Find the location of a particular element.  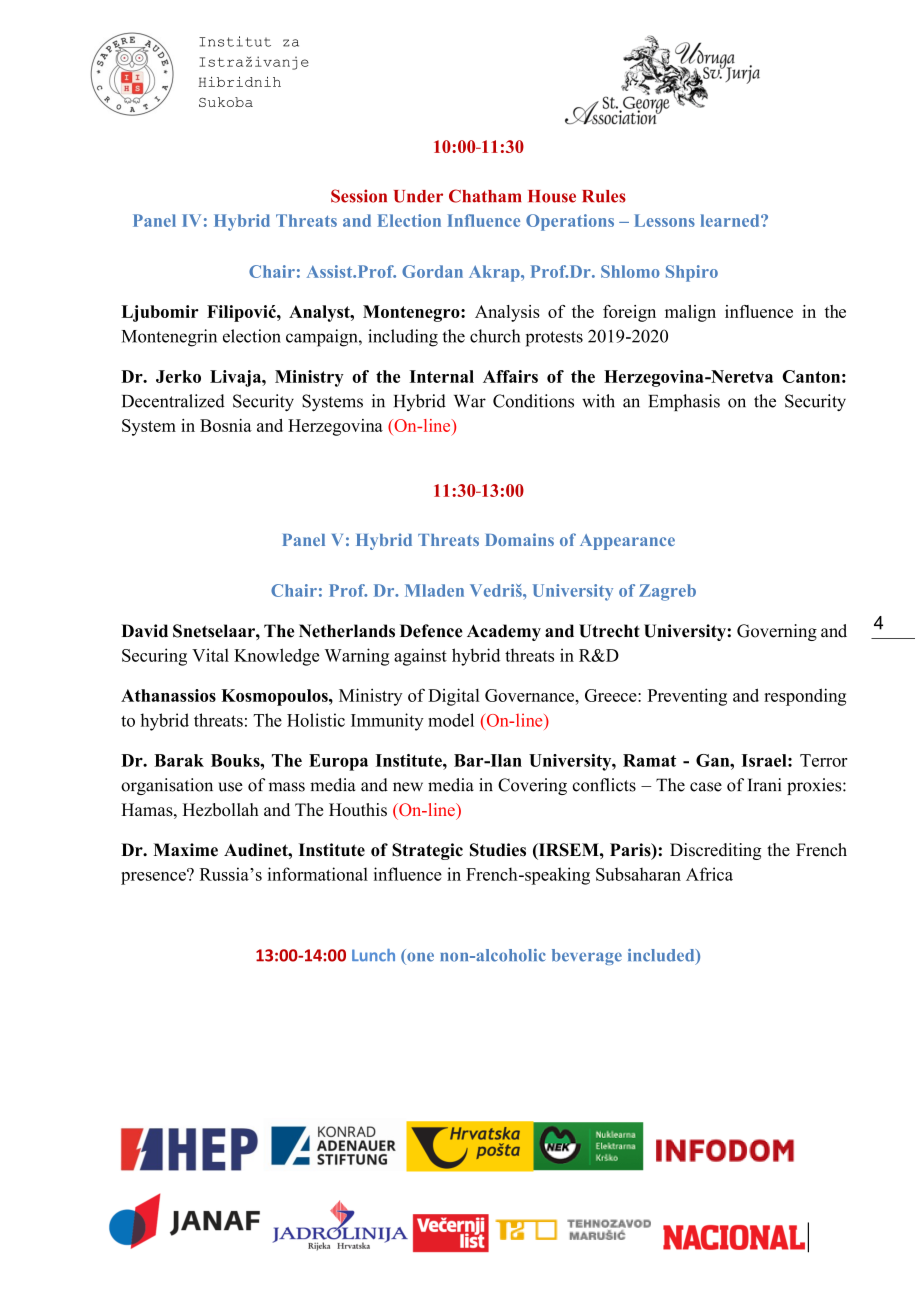

Vital is located at coordinates (210, 655).
